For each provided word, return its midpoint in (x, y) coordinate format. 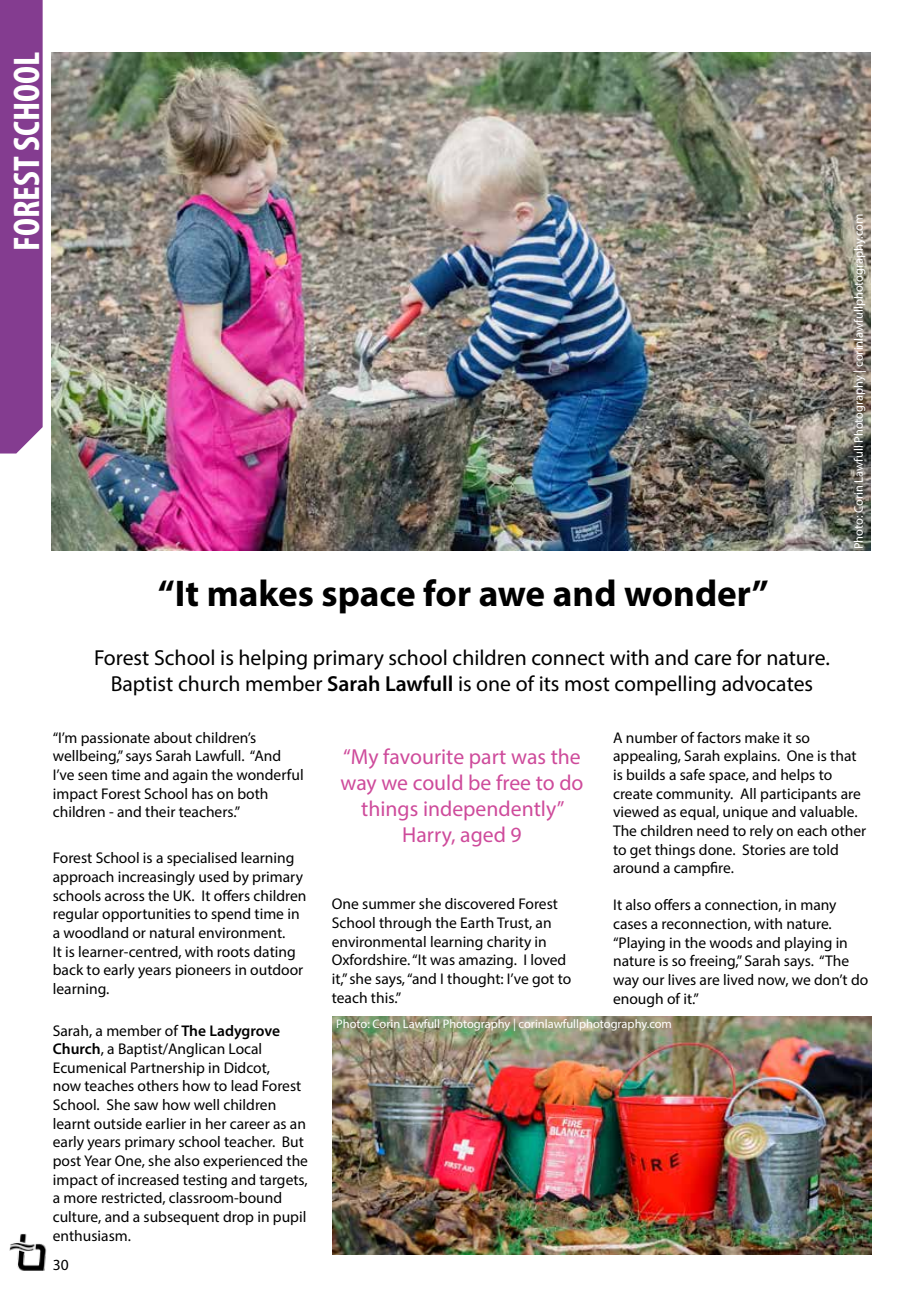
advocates (767, 683)
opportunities (146, 915)
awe (511, 597)
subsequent (181, 1218)
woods (731, 942)
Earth (477, 922)
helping (273, 659)
